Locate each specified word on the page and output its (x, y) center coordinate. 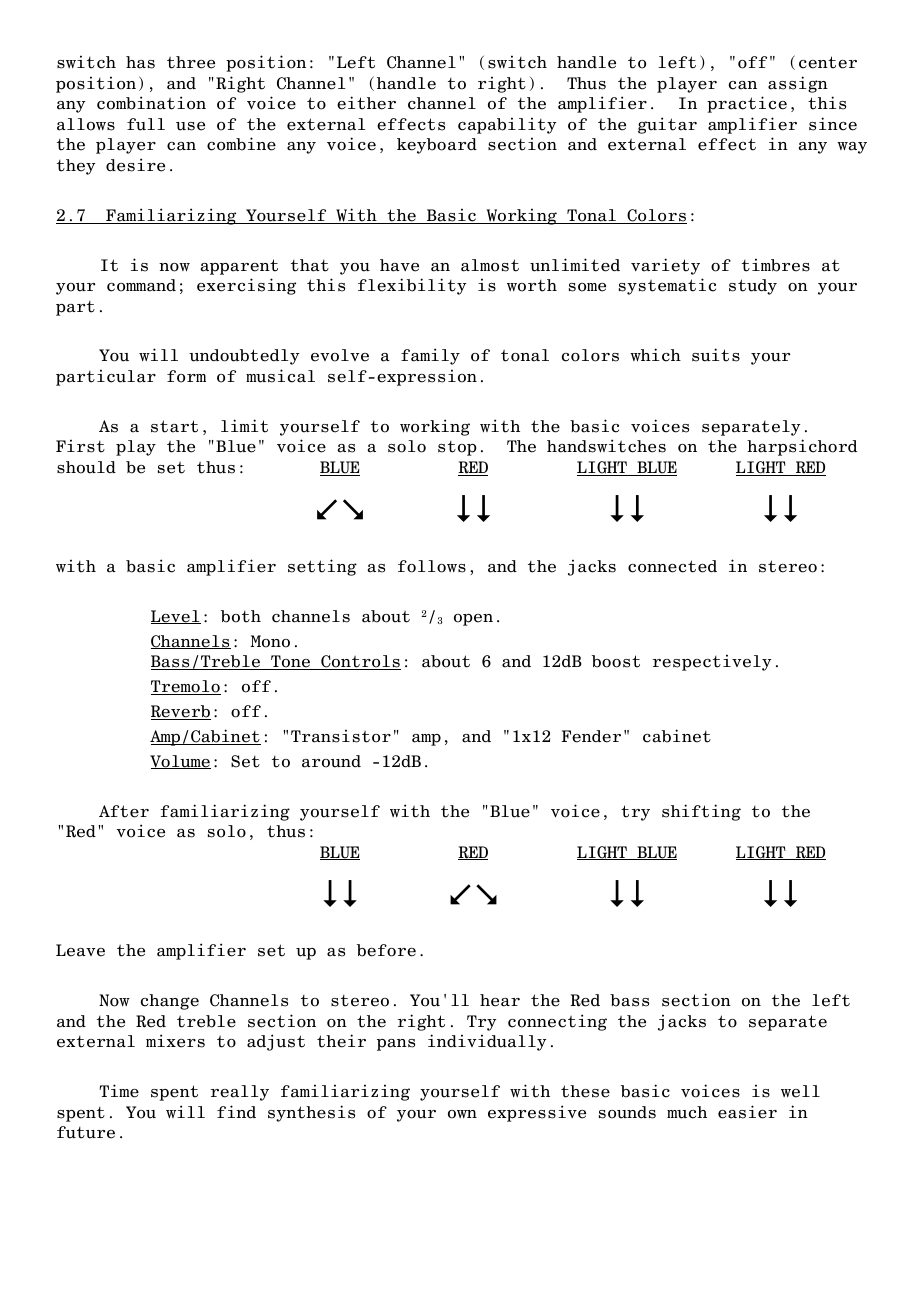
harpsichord (802, 447)
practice (747, 104)
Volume (180, 762)
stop (457, 448)
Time (119, 1091)
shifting (701, 812)
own (462, 1114)
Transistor (341, 736)
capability (507, 125)
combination (151, 103)
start (174, 426)
